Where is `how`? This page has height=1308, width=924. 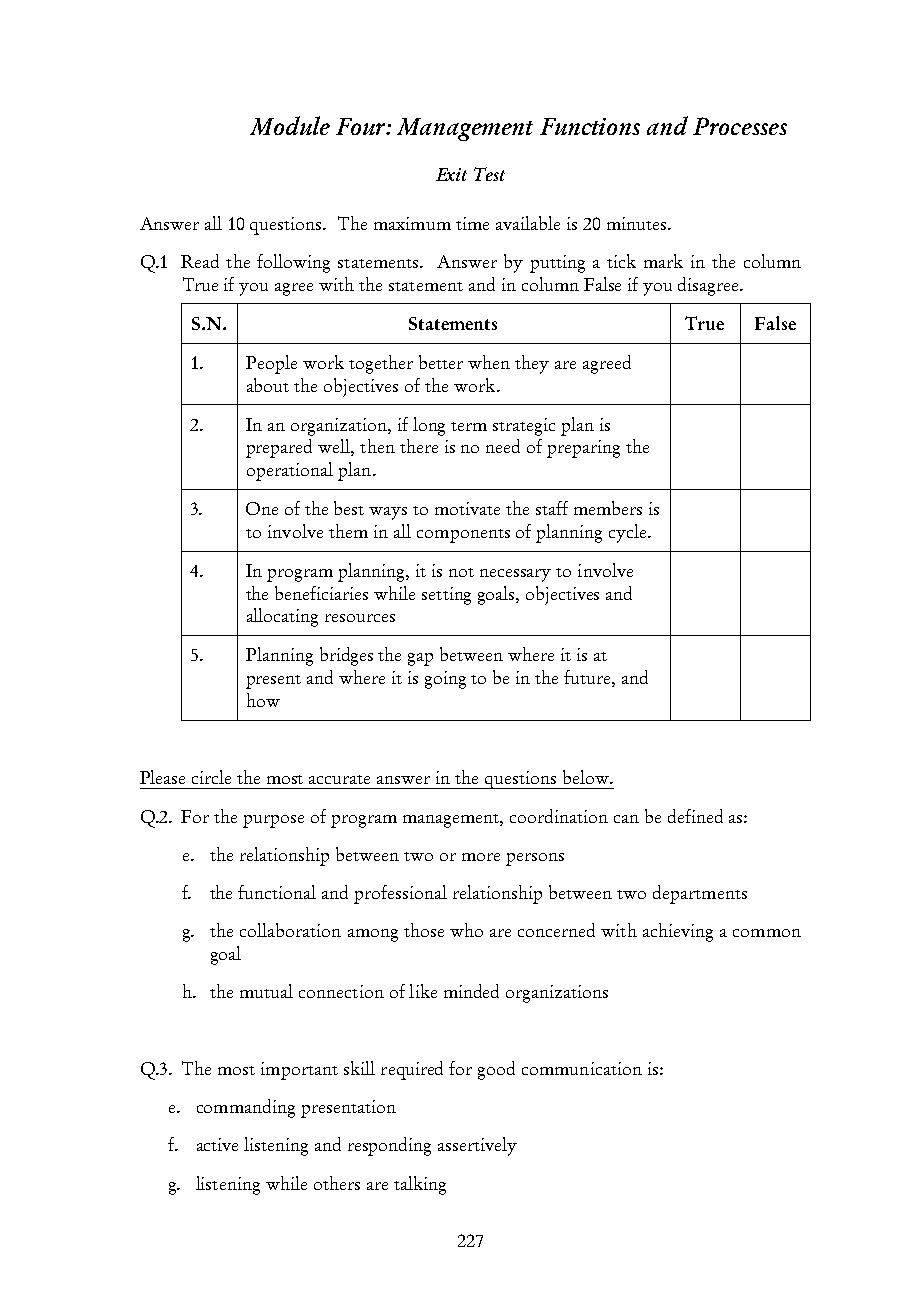
how is located at coordinates (263, 700).
